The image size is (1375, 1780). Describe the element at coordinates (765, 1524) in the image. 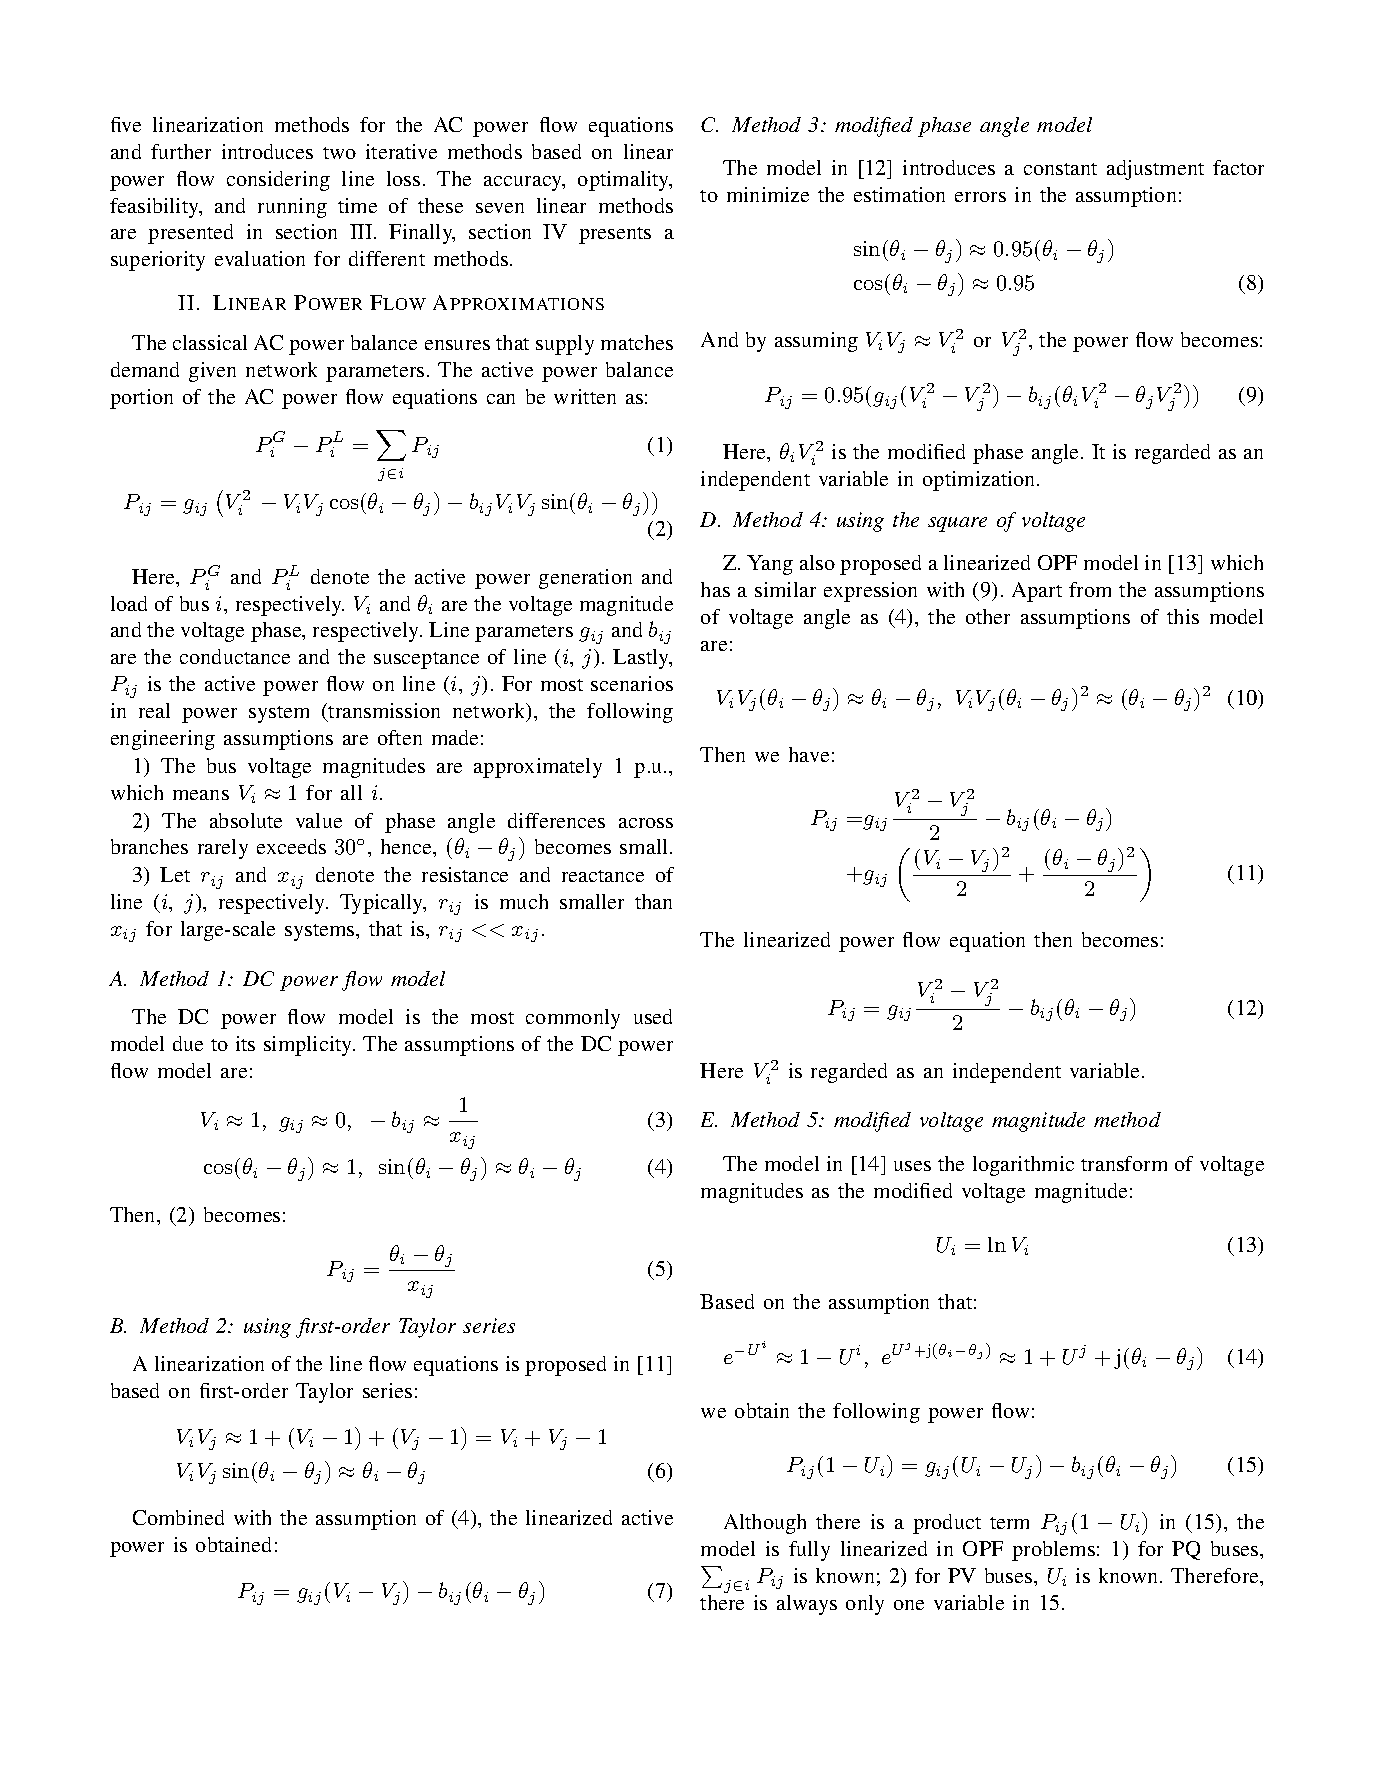

I see `Although` at that location.
